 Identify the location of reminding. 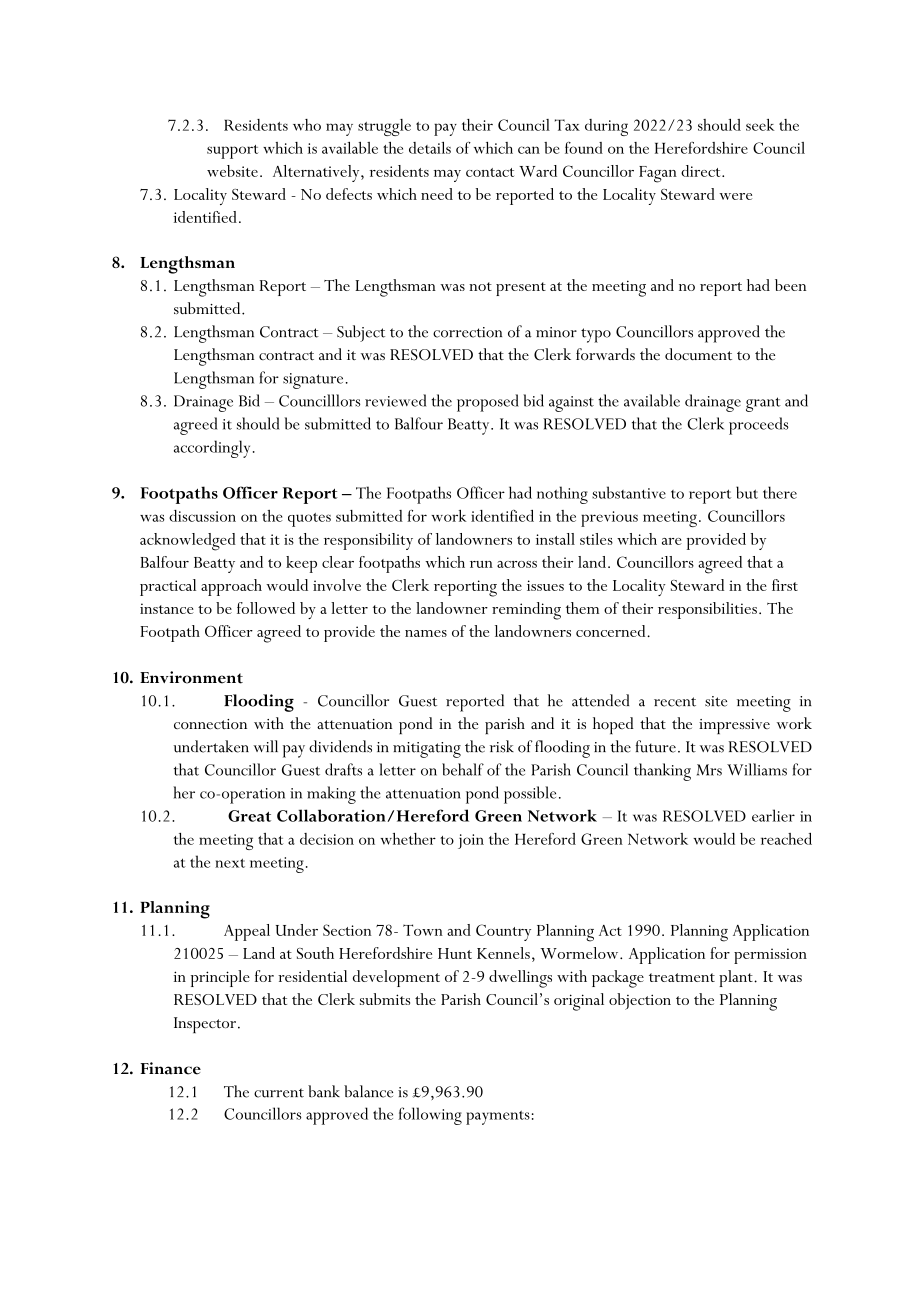
(526, 611).
